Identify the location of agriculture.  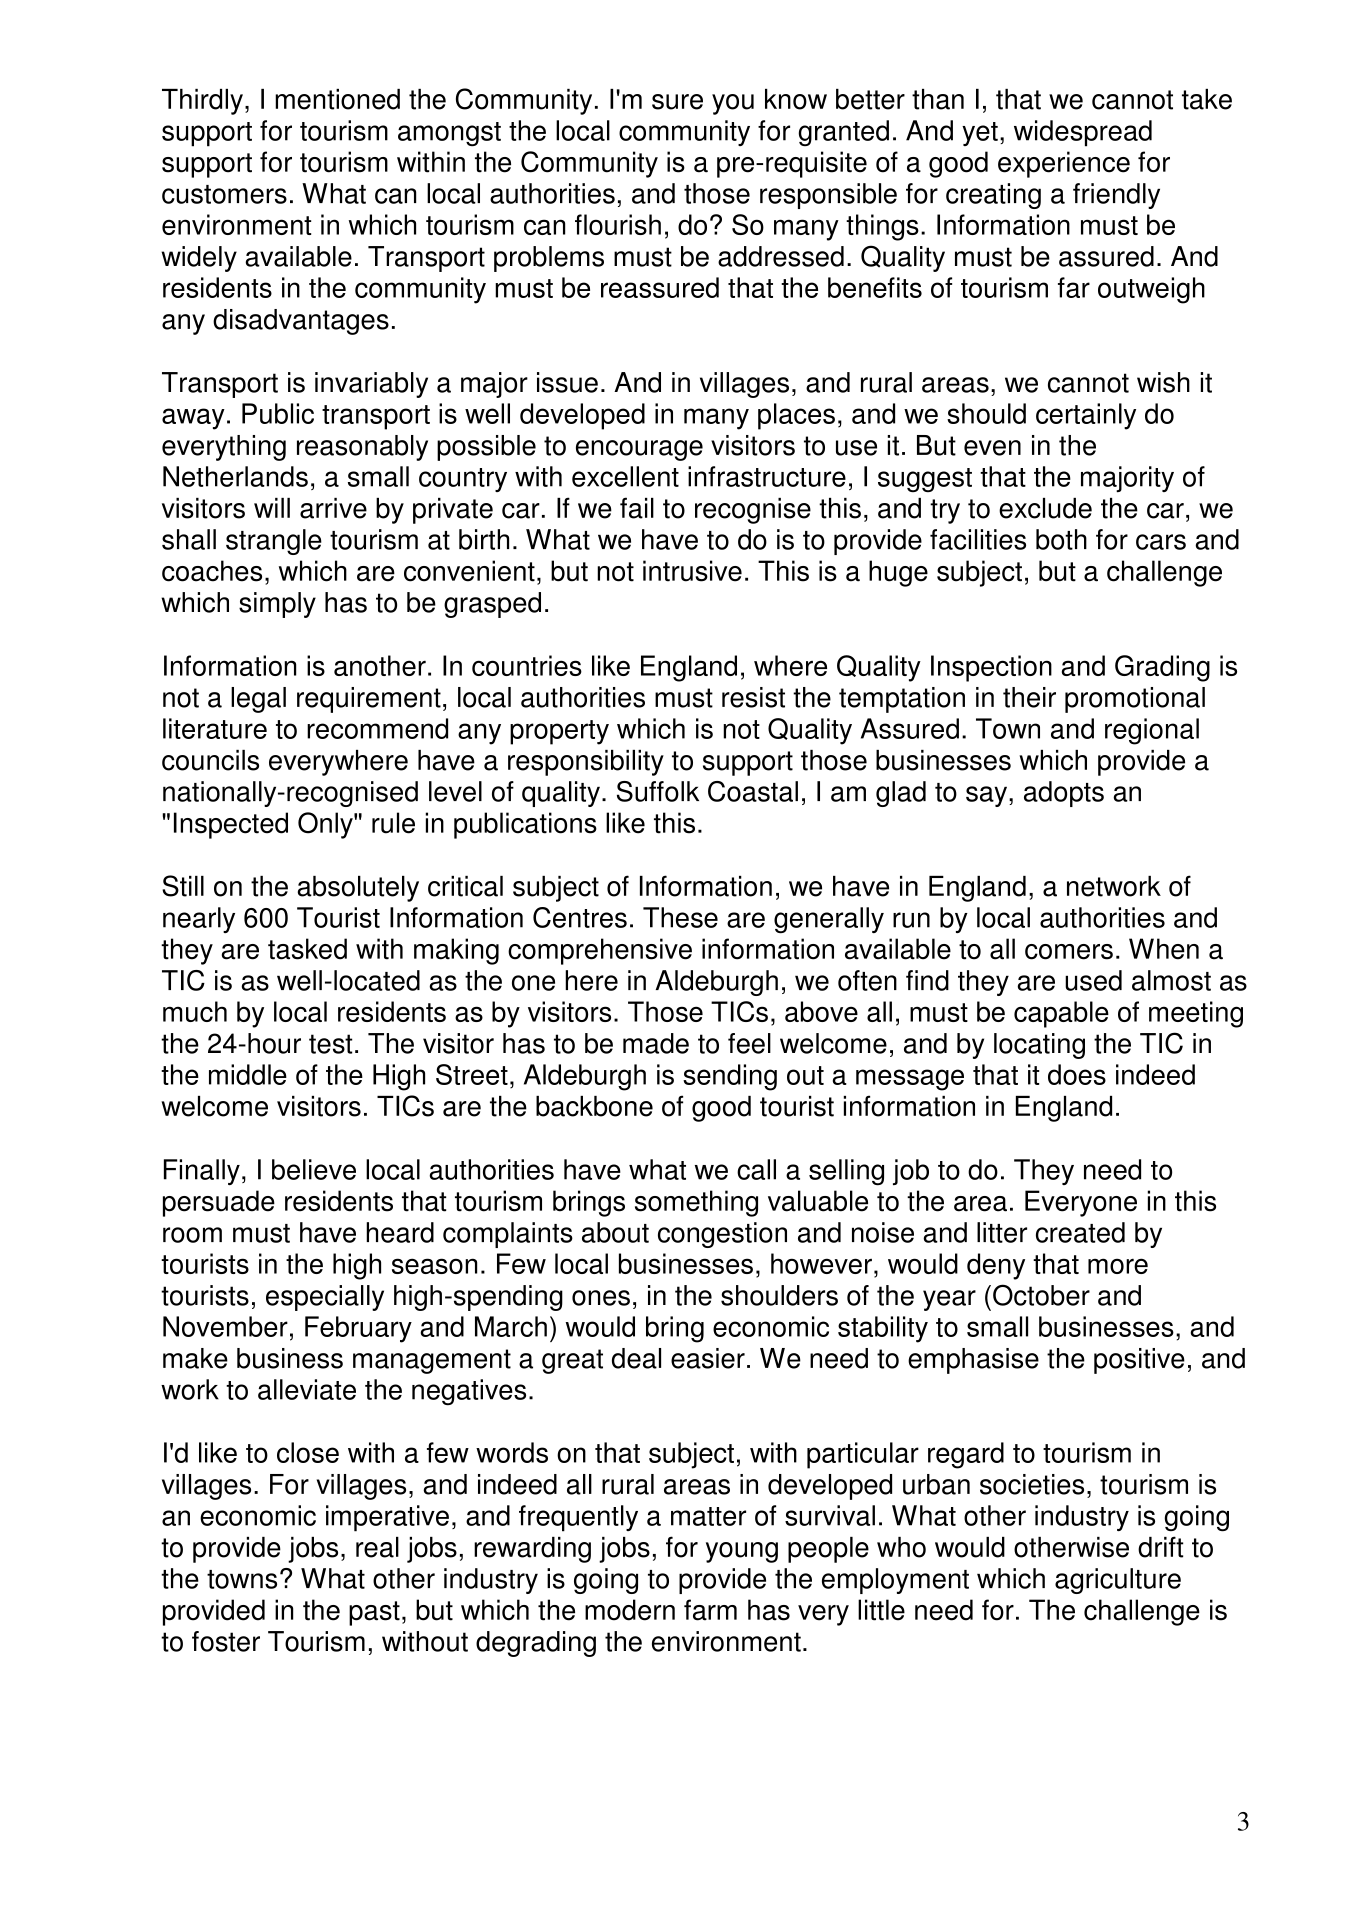
(1118, 1581).
